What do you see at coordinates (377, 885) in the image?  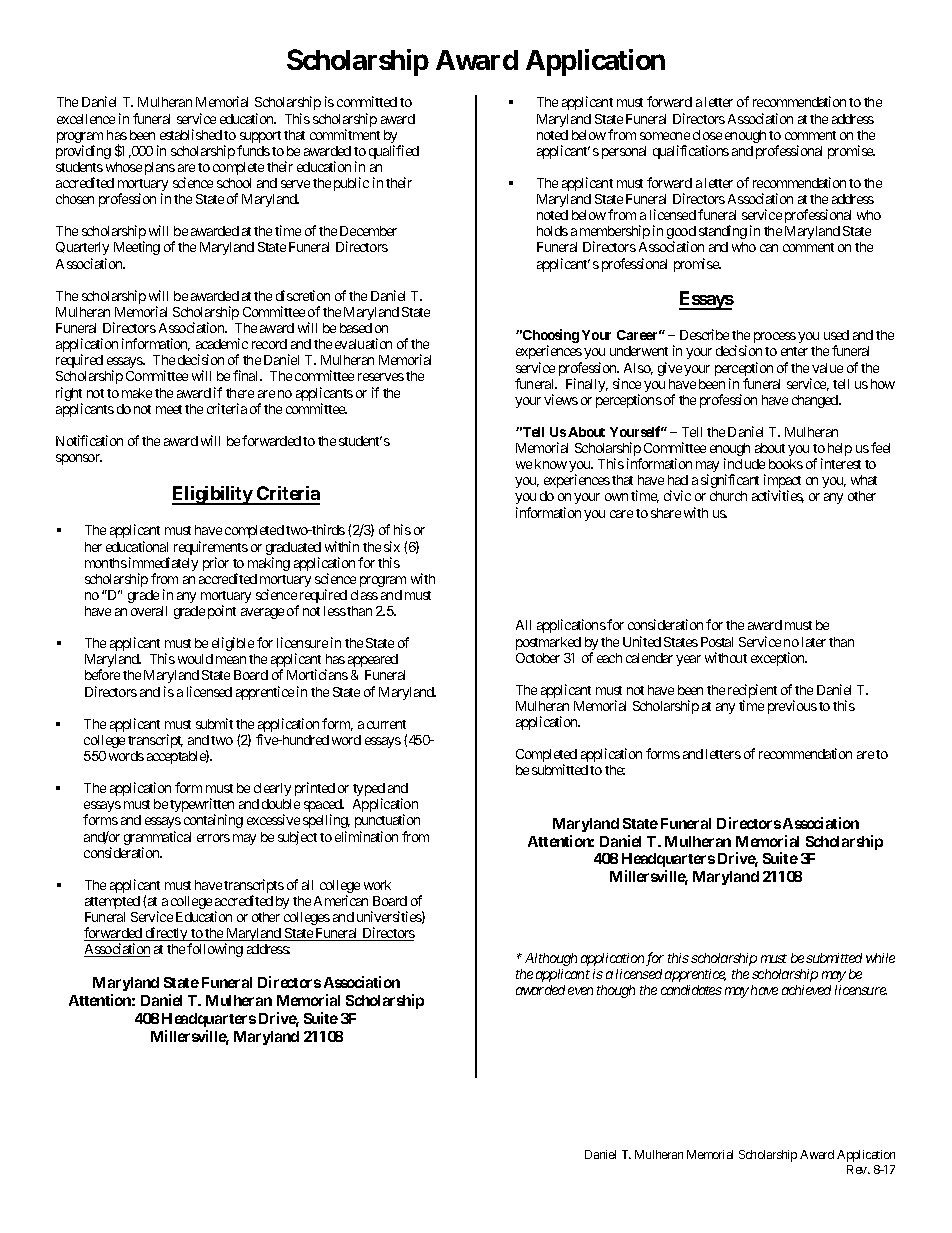 I see `work` at bounding box center [377, 885].
